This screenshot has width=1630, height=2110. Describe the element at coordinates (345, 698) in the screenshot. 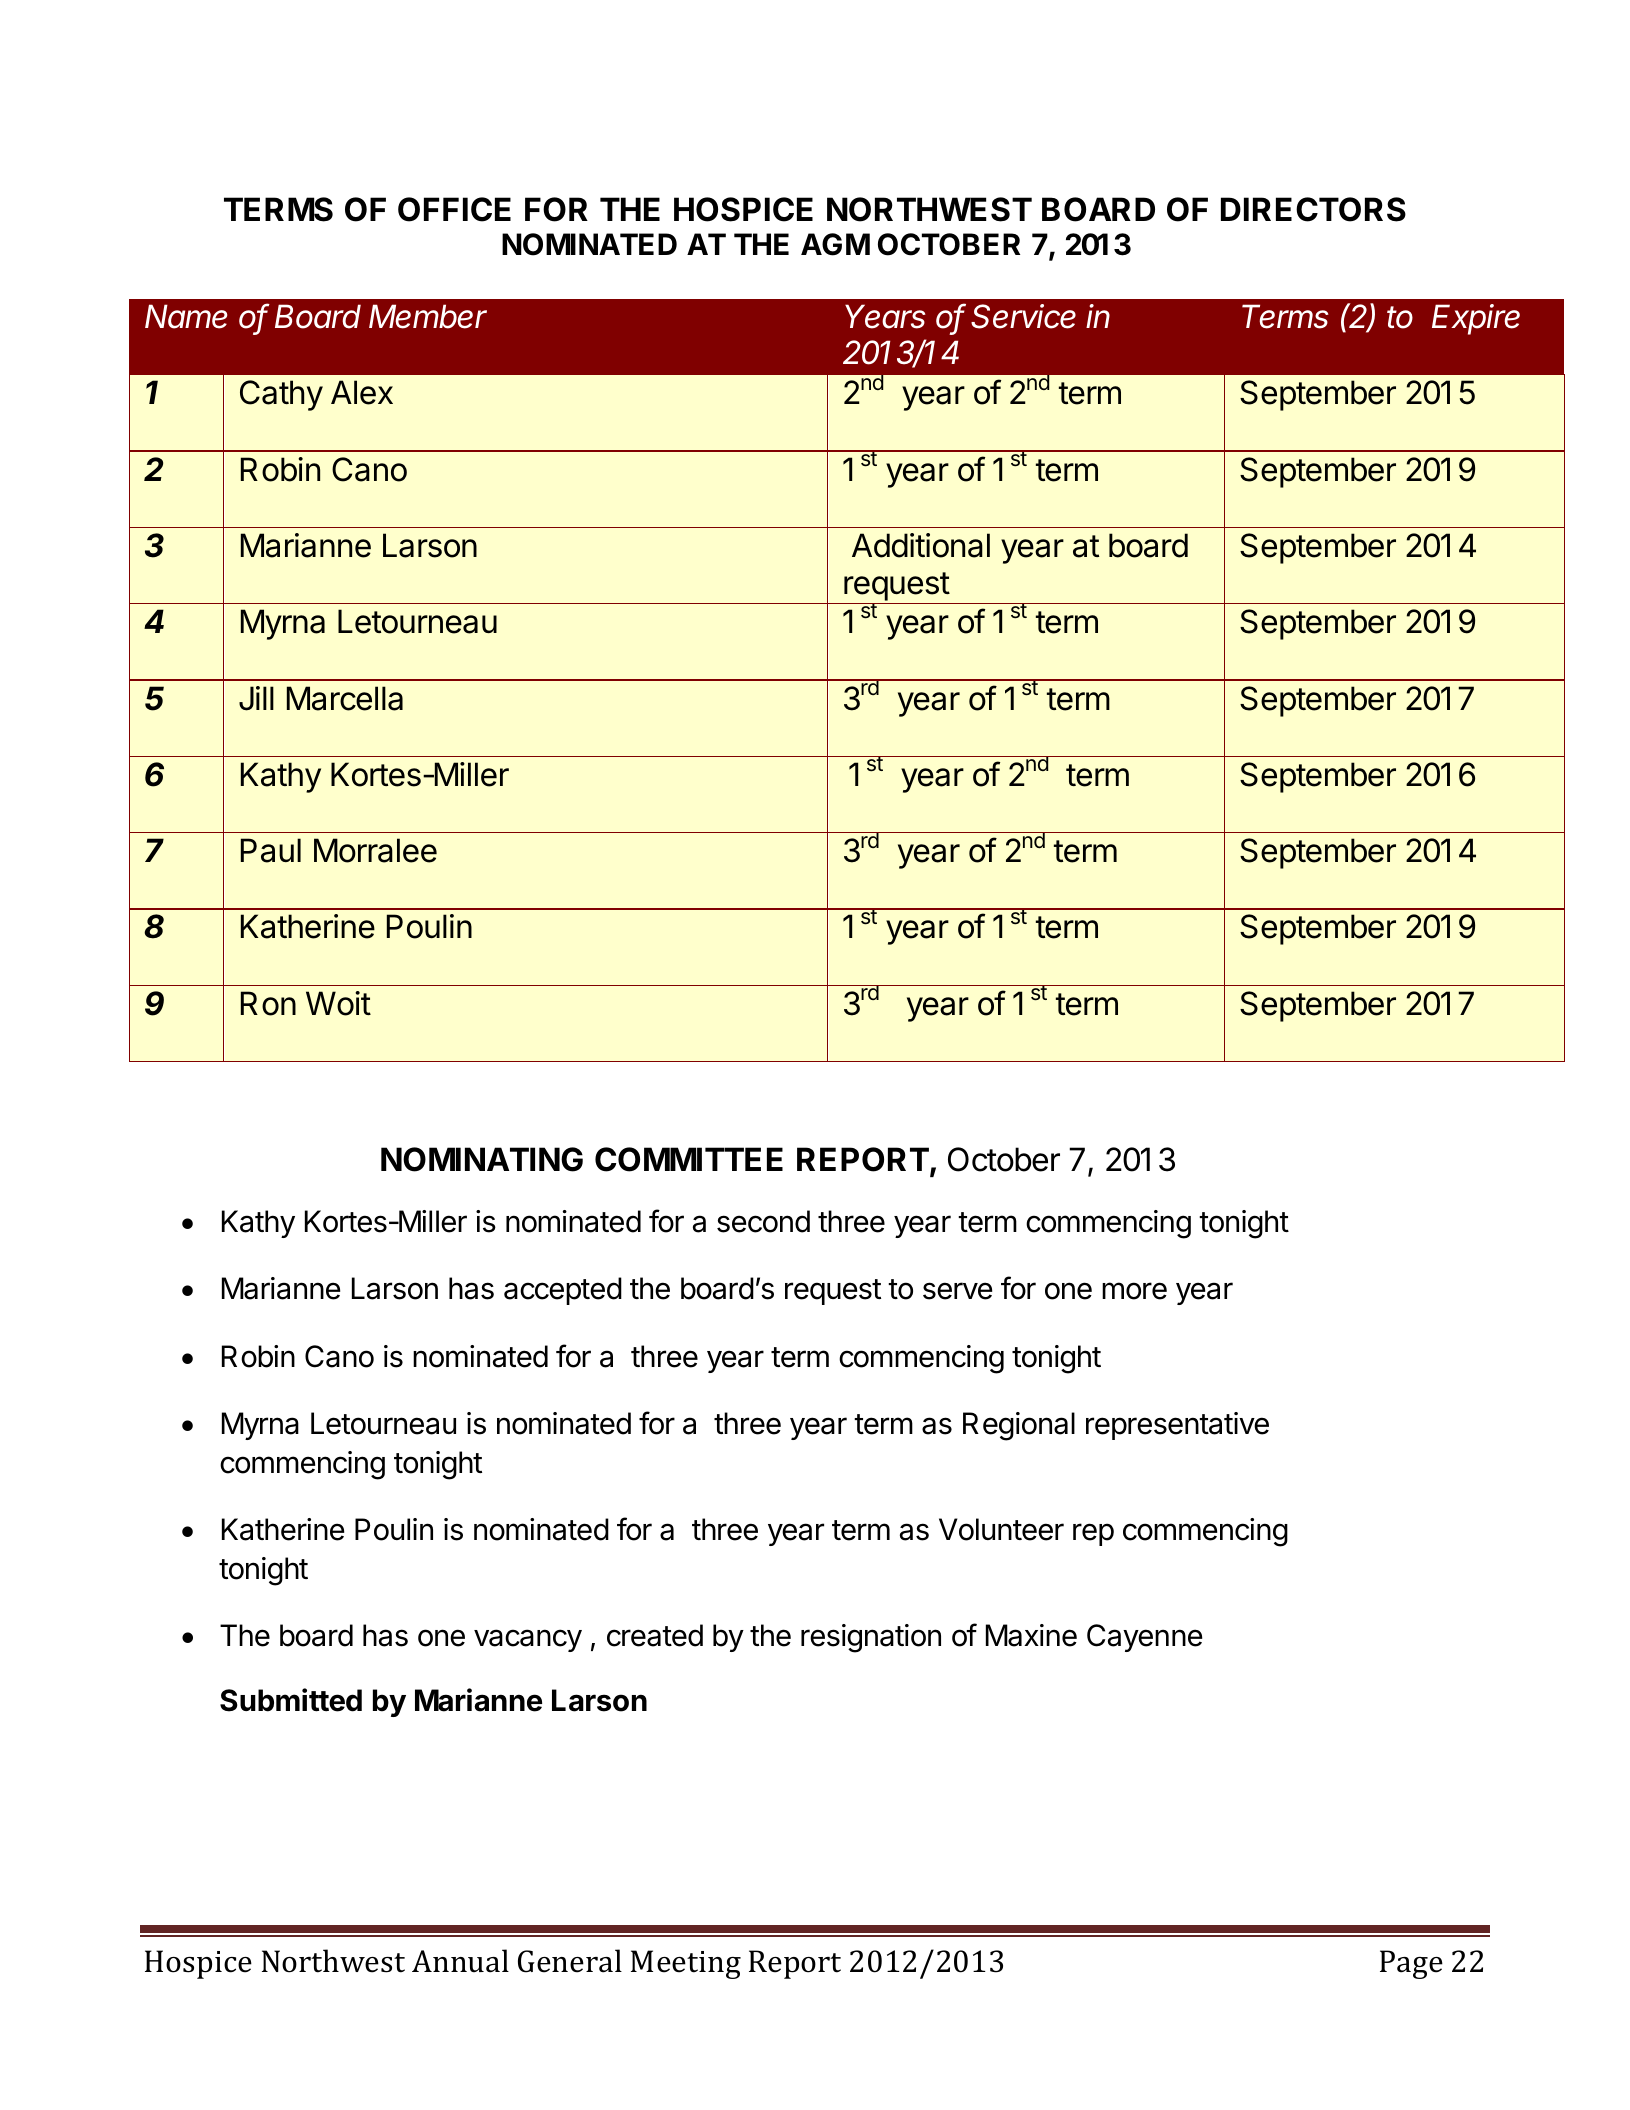

I see `Marcella` at that location.
